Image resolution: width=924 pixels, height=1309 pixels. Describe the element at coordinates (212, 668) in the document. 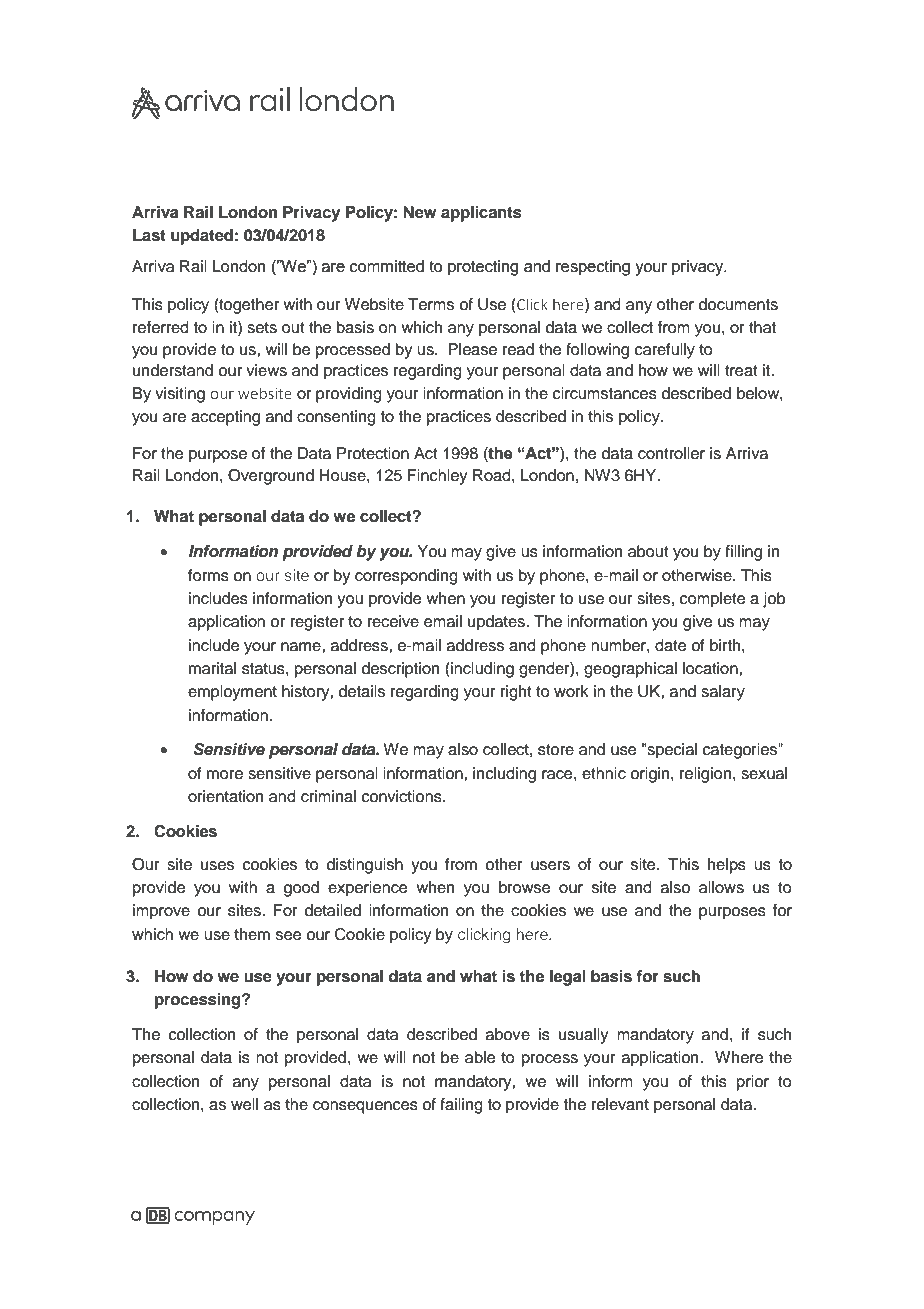

I see `marital` at that location.
